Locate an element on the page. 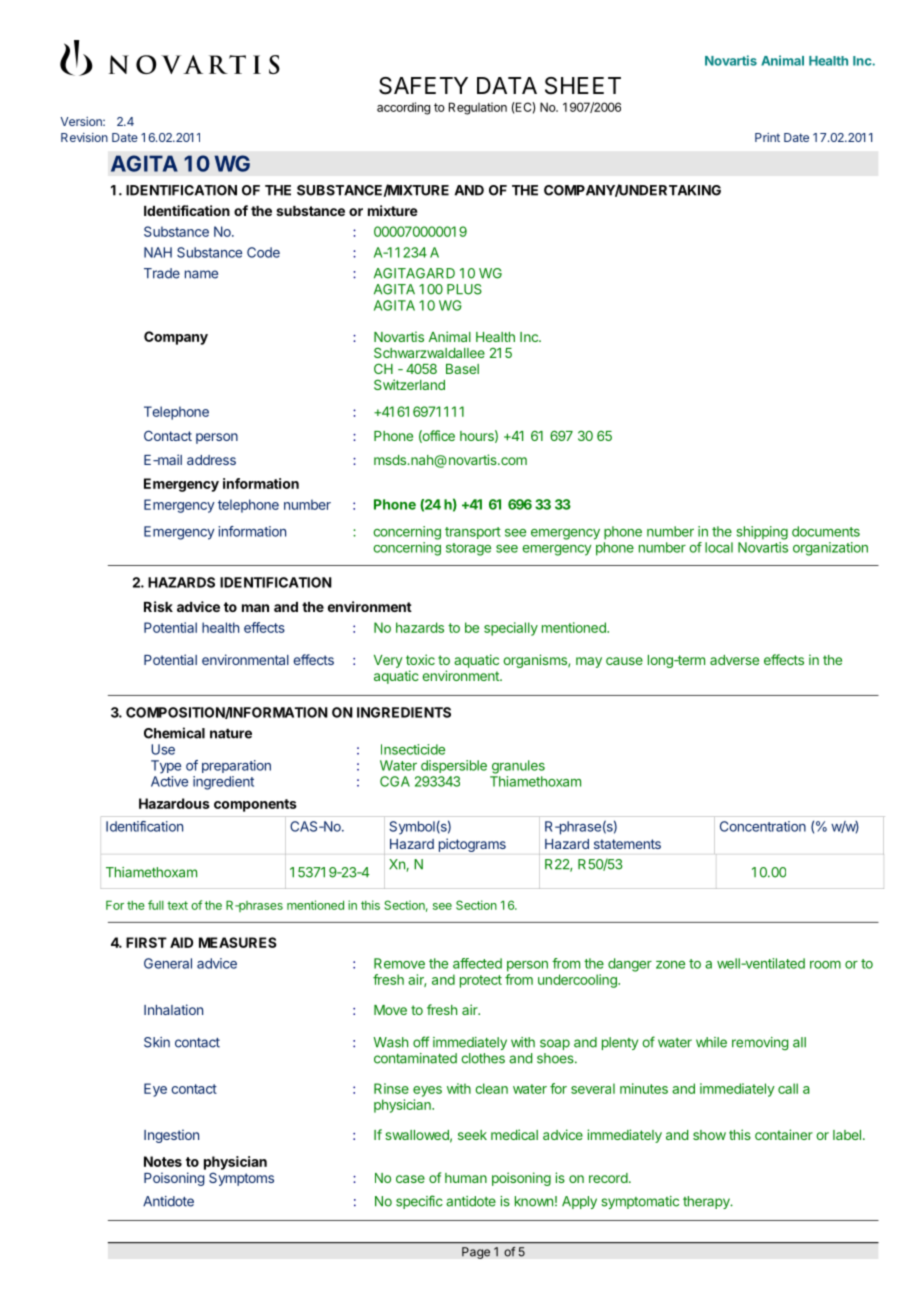 The height and width of the document is (1308, 924). container is located at coordinates (784, 1134).
